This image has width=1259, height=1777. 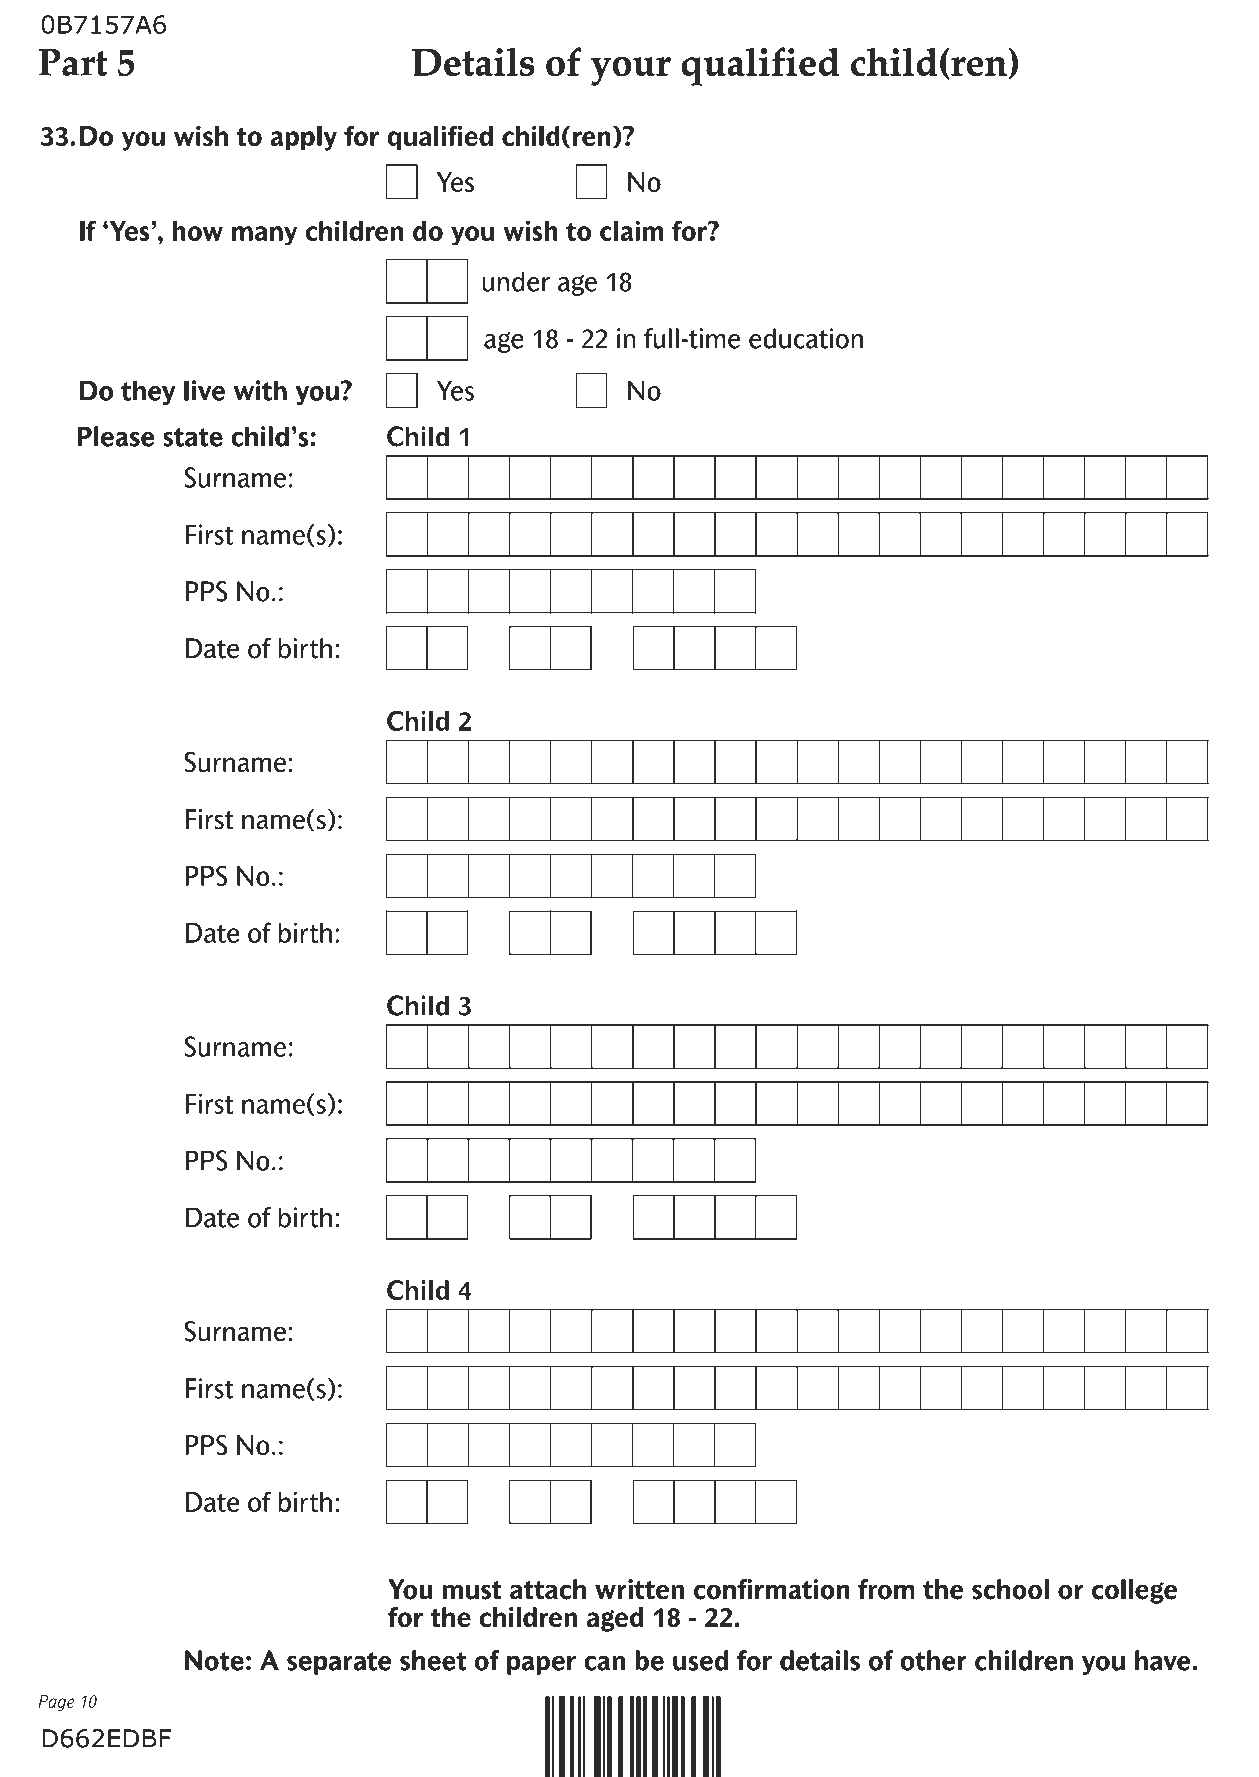 I want to click on education, so click(x=806, y=338).
